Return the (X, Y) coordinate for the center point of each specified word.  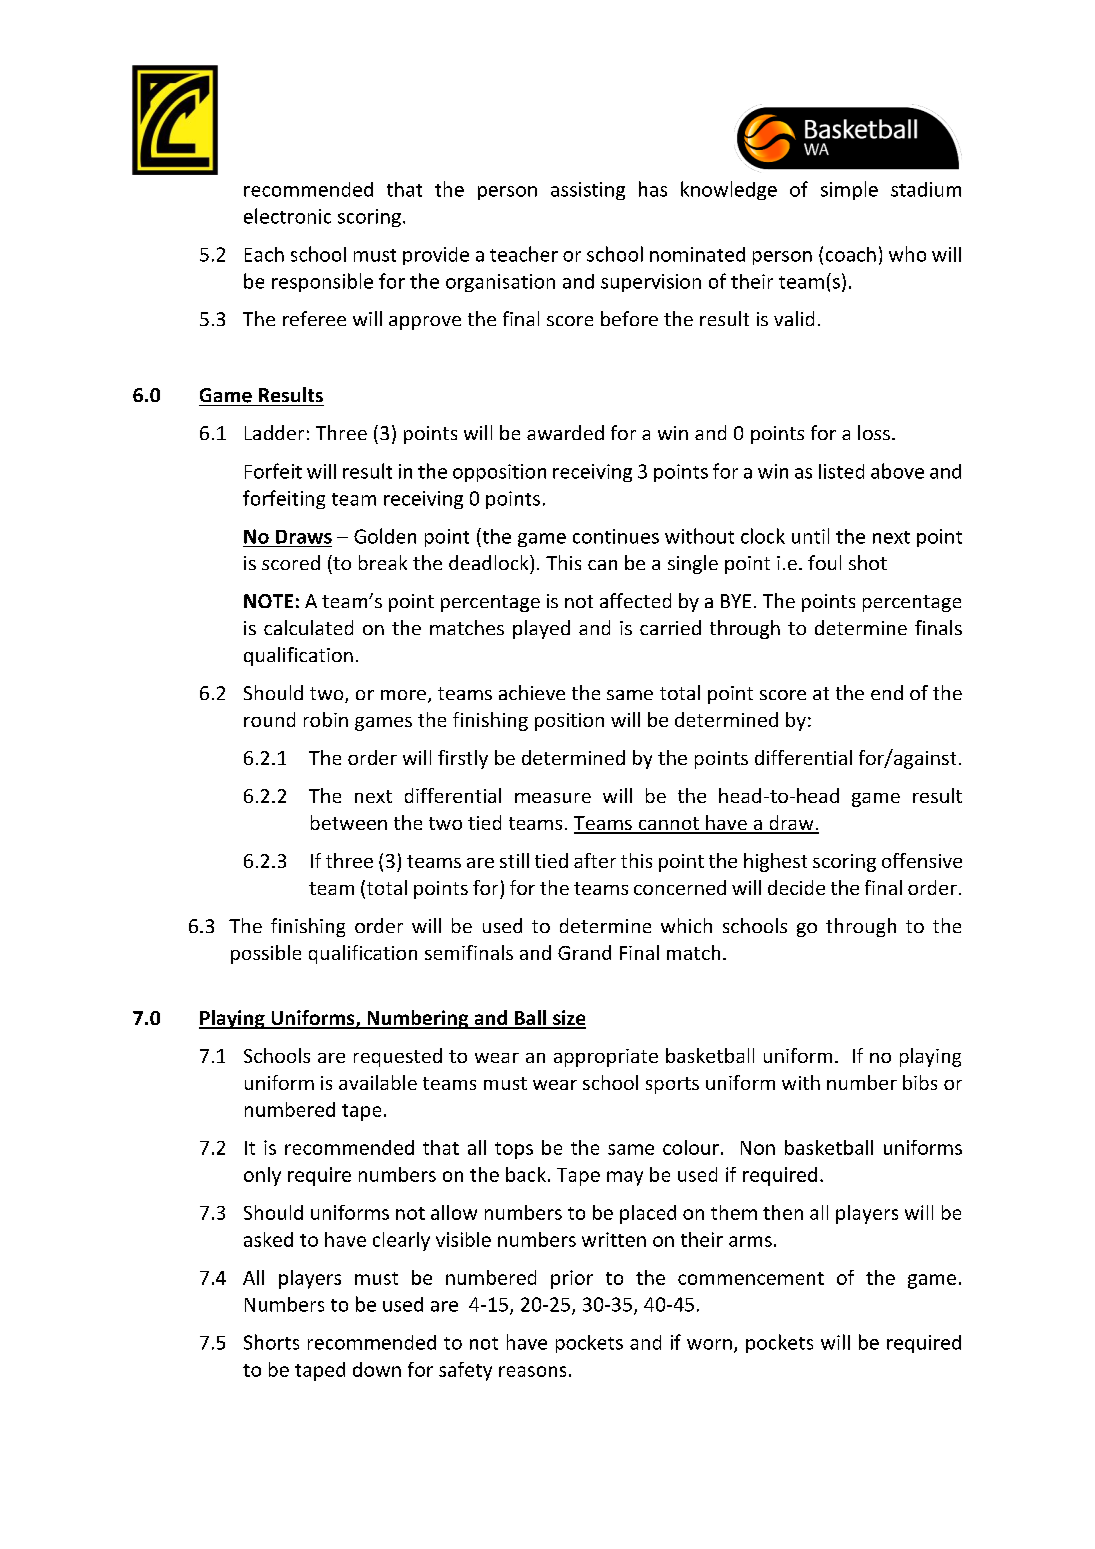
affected (635, 600)
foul (824, 562)
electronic (287, 216)
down (377, 1369)
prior (572, 1279)
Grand (584, 952)
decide (796, 887)
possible (266, 954)
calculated (308, 627)
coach (851, 254)
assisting (588, 191)
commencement (751, 1278)
